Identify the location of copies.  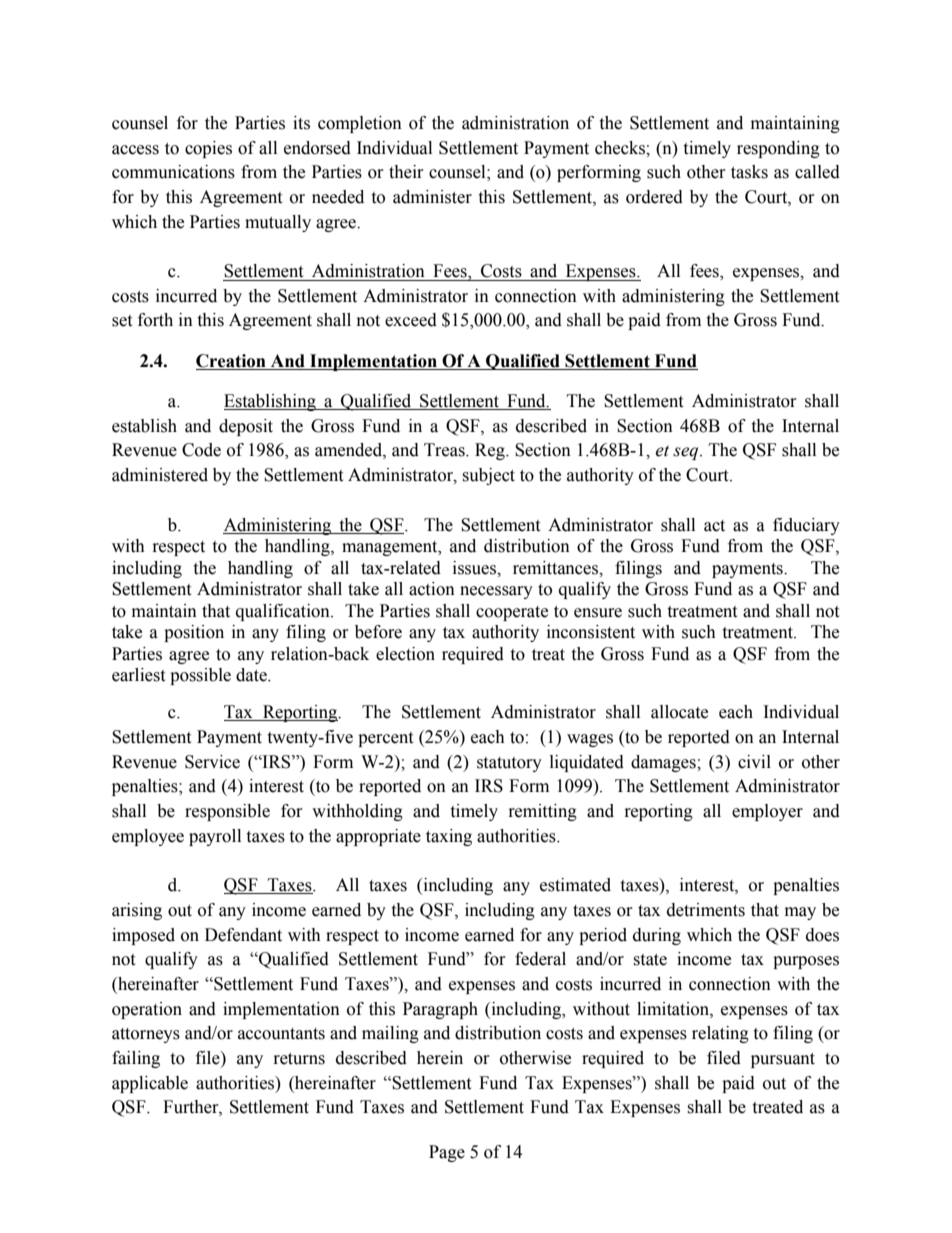
(208, 149).
